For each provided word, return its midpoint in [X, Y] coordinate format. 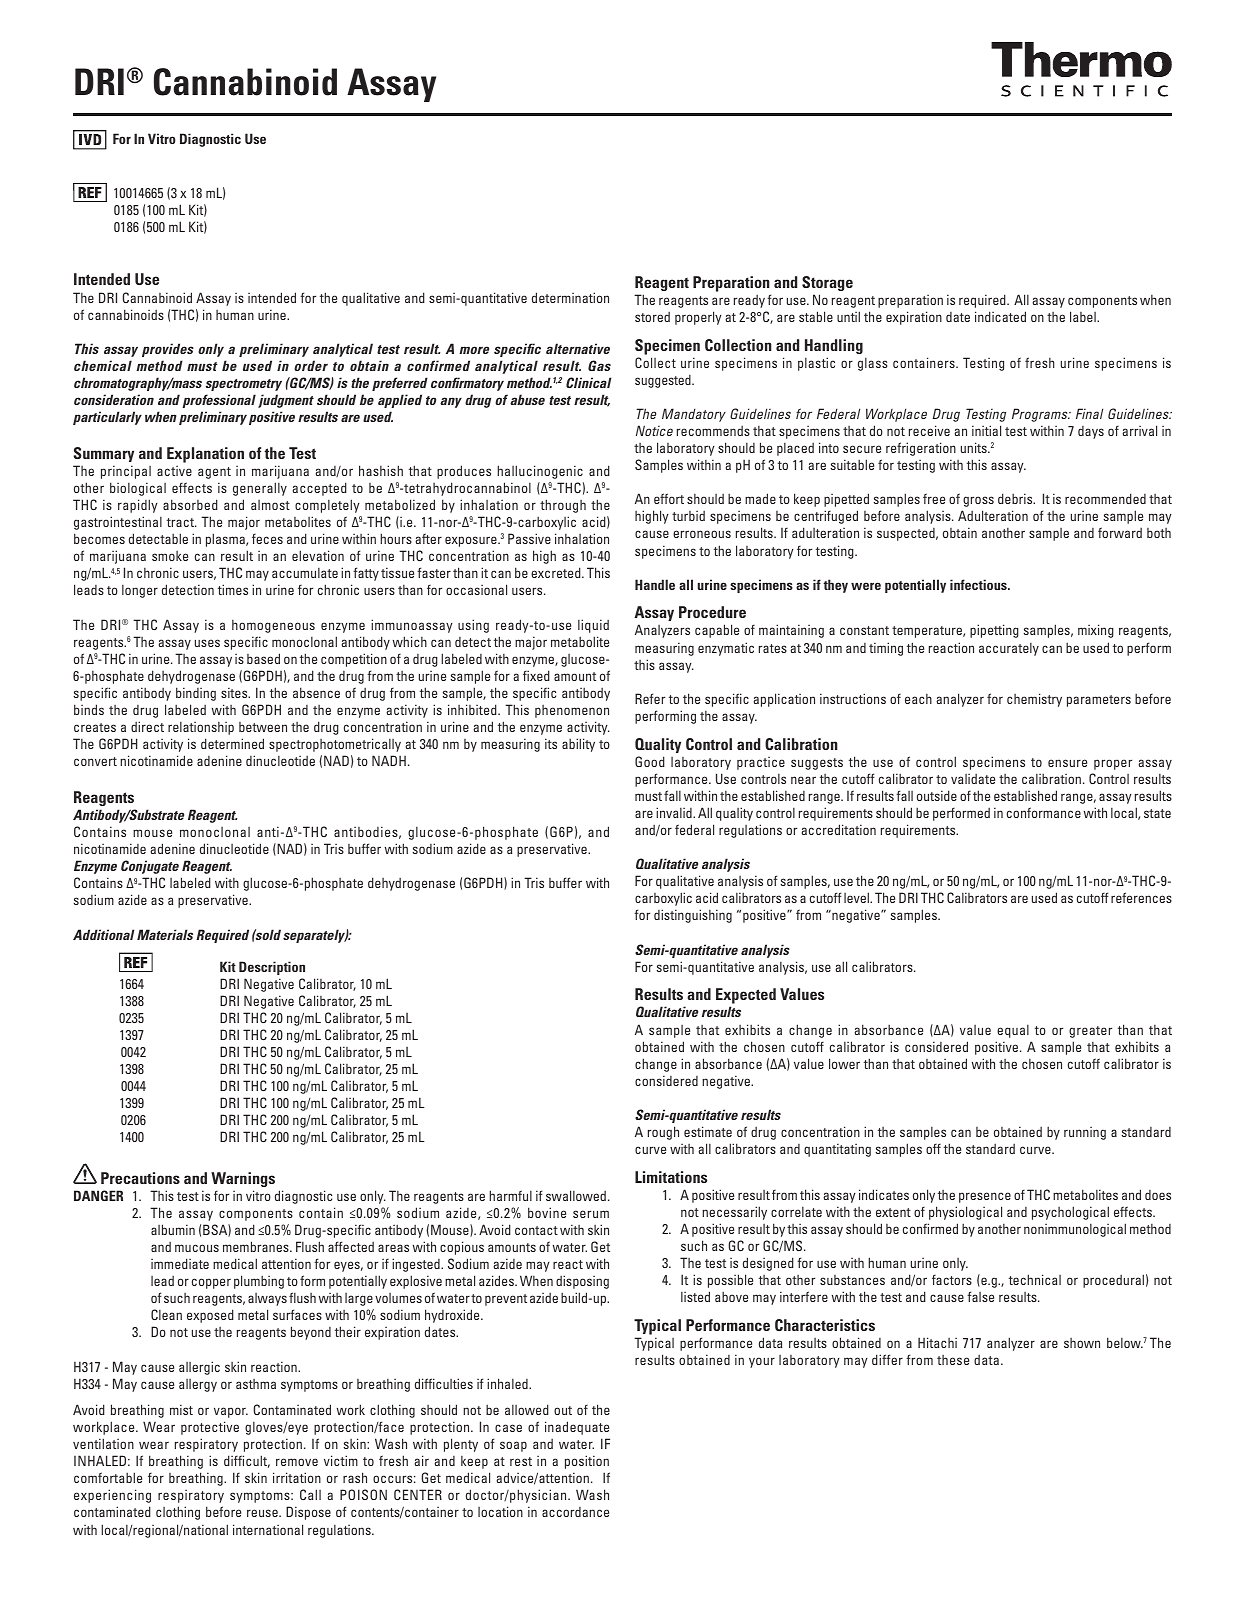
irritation [297, 1477]
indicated [1000, 316]
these [953, 1360]
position [587, 1462]
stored [652, 317]
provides [168, 350]
